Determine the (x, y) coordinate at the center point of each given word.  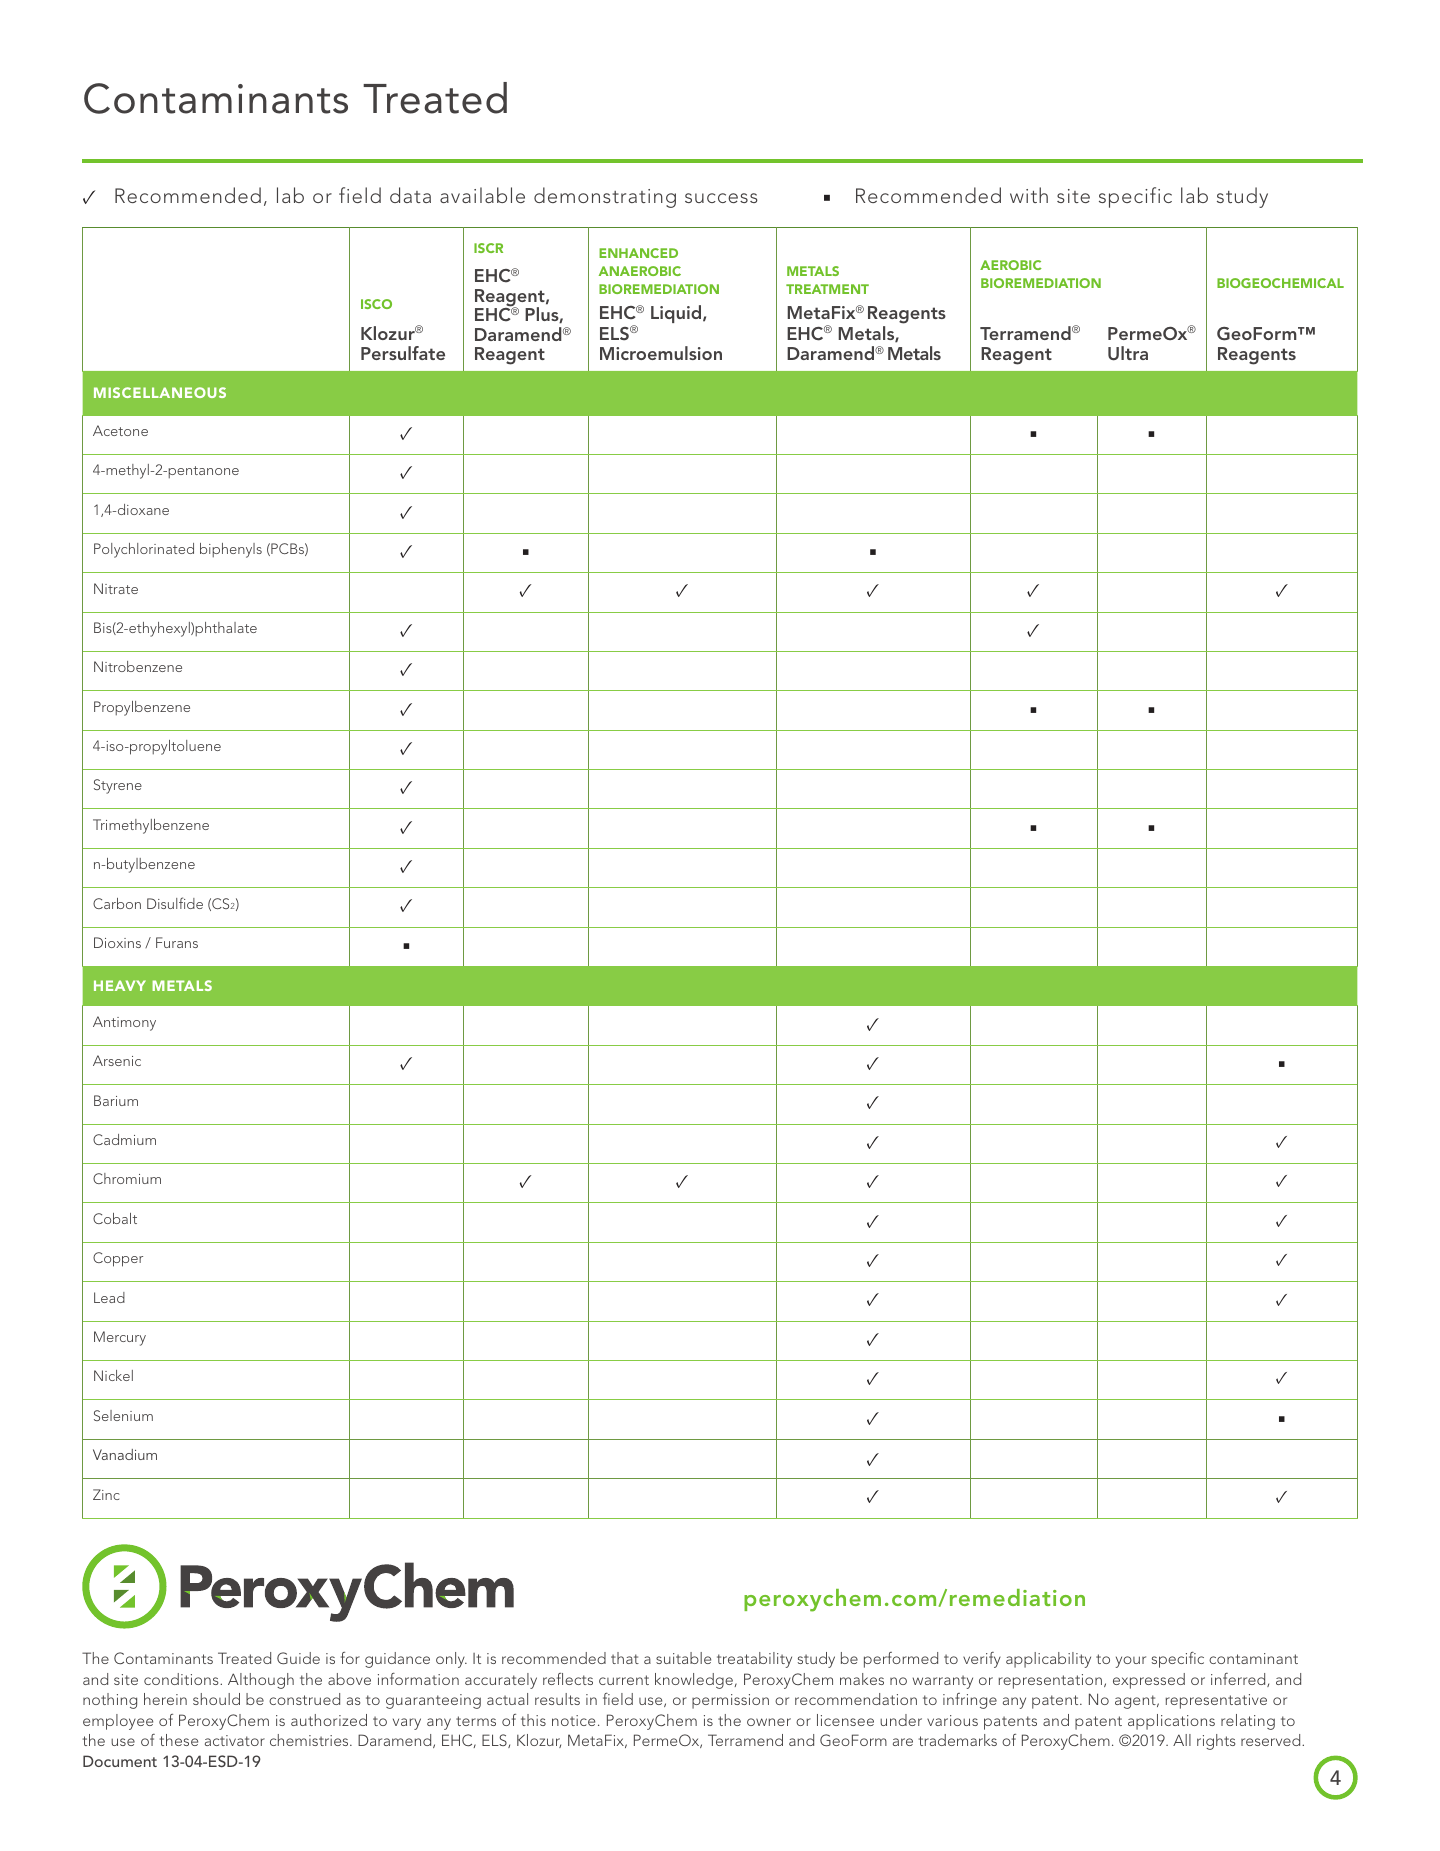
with (1029, 195)
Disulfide (175, 903)
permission (730, 1701)
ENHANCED (638, 253)
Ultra (1128, 353)
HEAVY (120, 985)
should (216, 1699)
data (410, 195)
